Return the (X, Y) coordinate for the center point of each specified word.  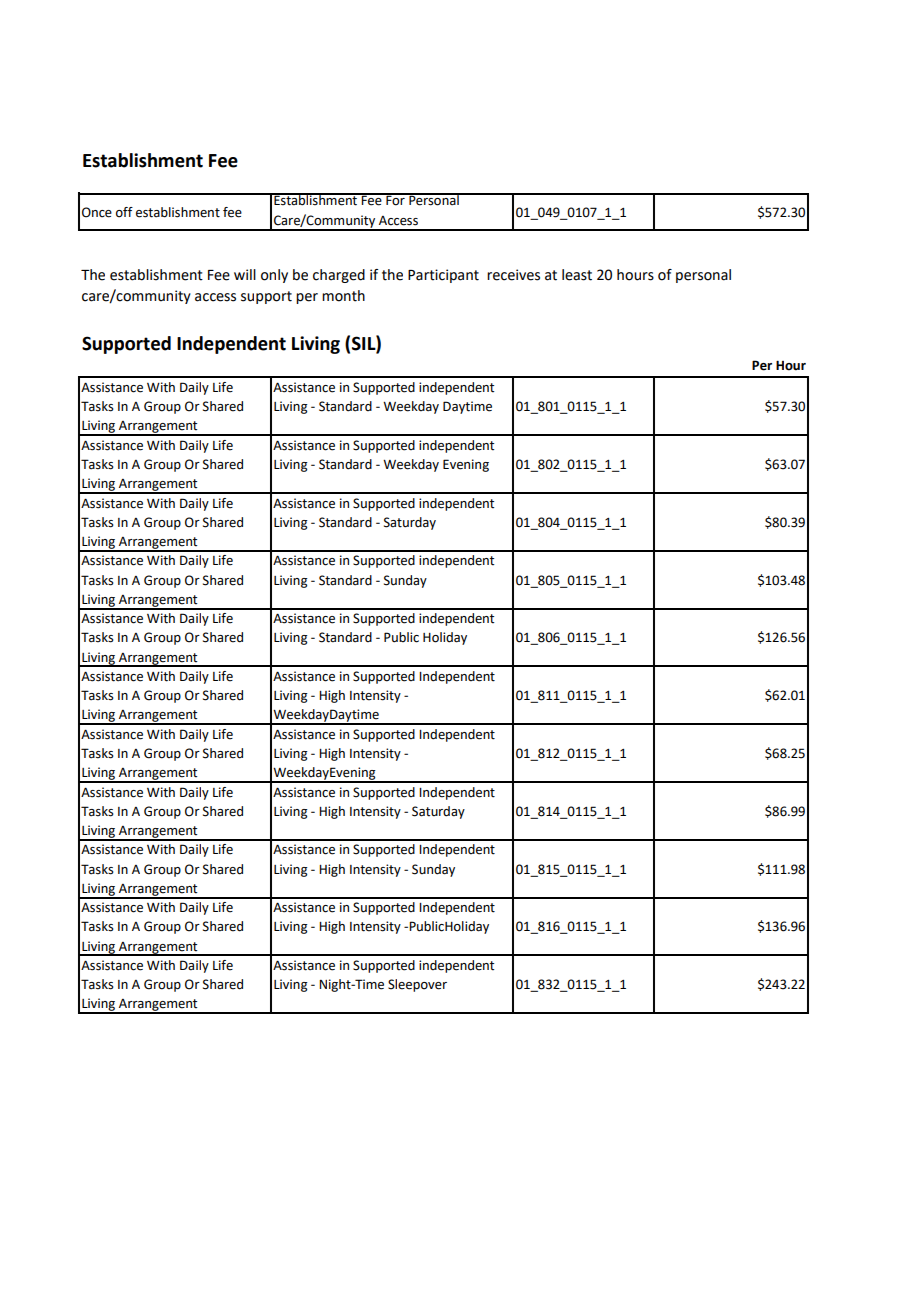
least (577, 275)
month (343, 296)
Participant (443, 276)
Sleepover (417, 985)
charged (339, 276)
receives (513, 275)
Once (97, 212)
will (245, 274)
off (124, 212)
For (395, 200)
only (274, 276)
